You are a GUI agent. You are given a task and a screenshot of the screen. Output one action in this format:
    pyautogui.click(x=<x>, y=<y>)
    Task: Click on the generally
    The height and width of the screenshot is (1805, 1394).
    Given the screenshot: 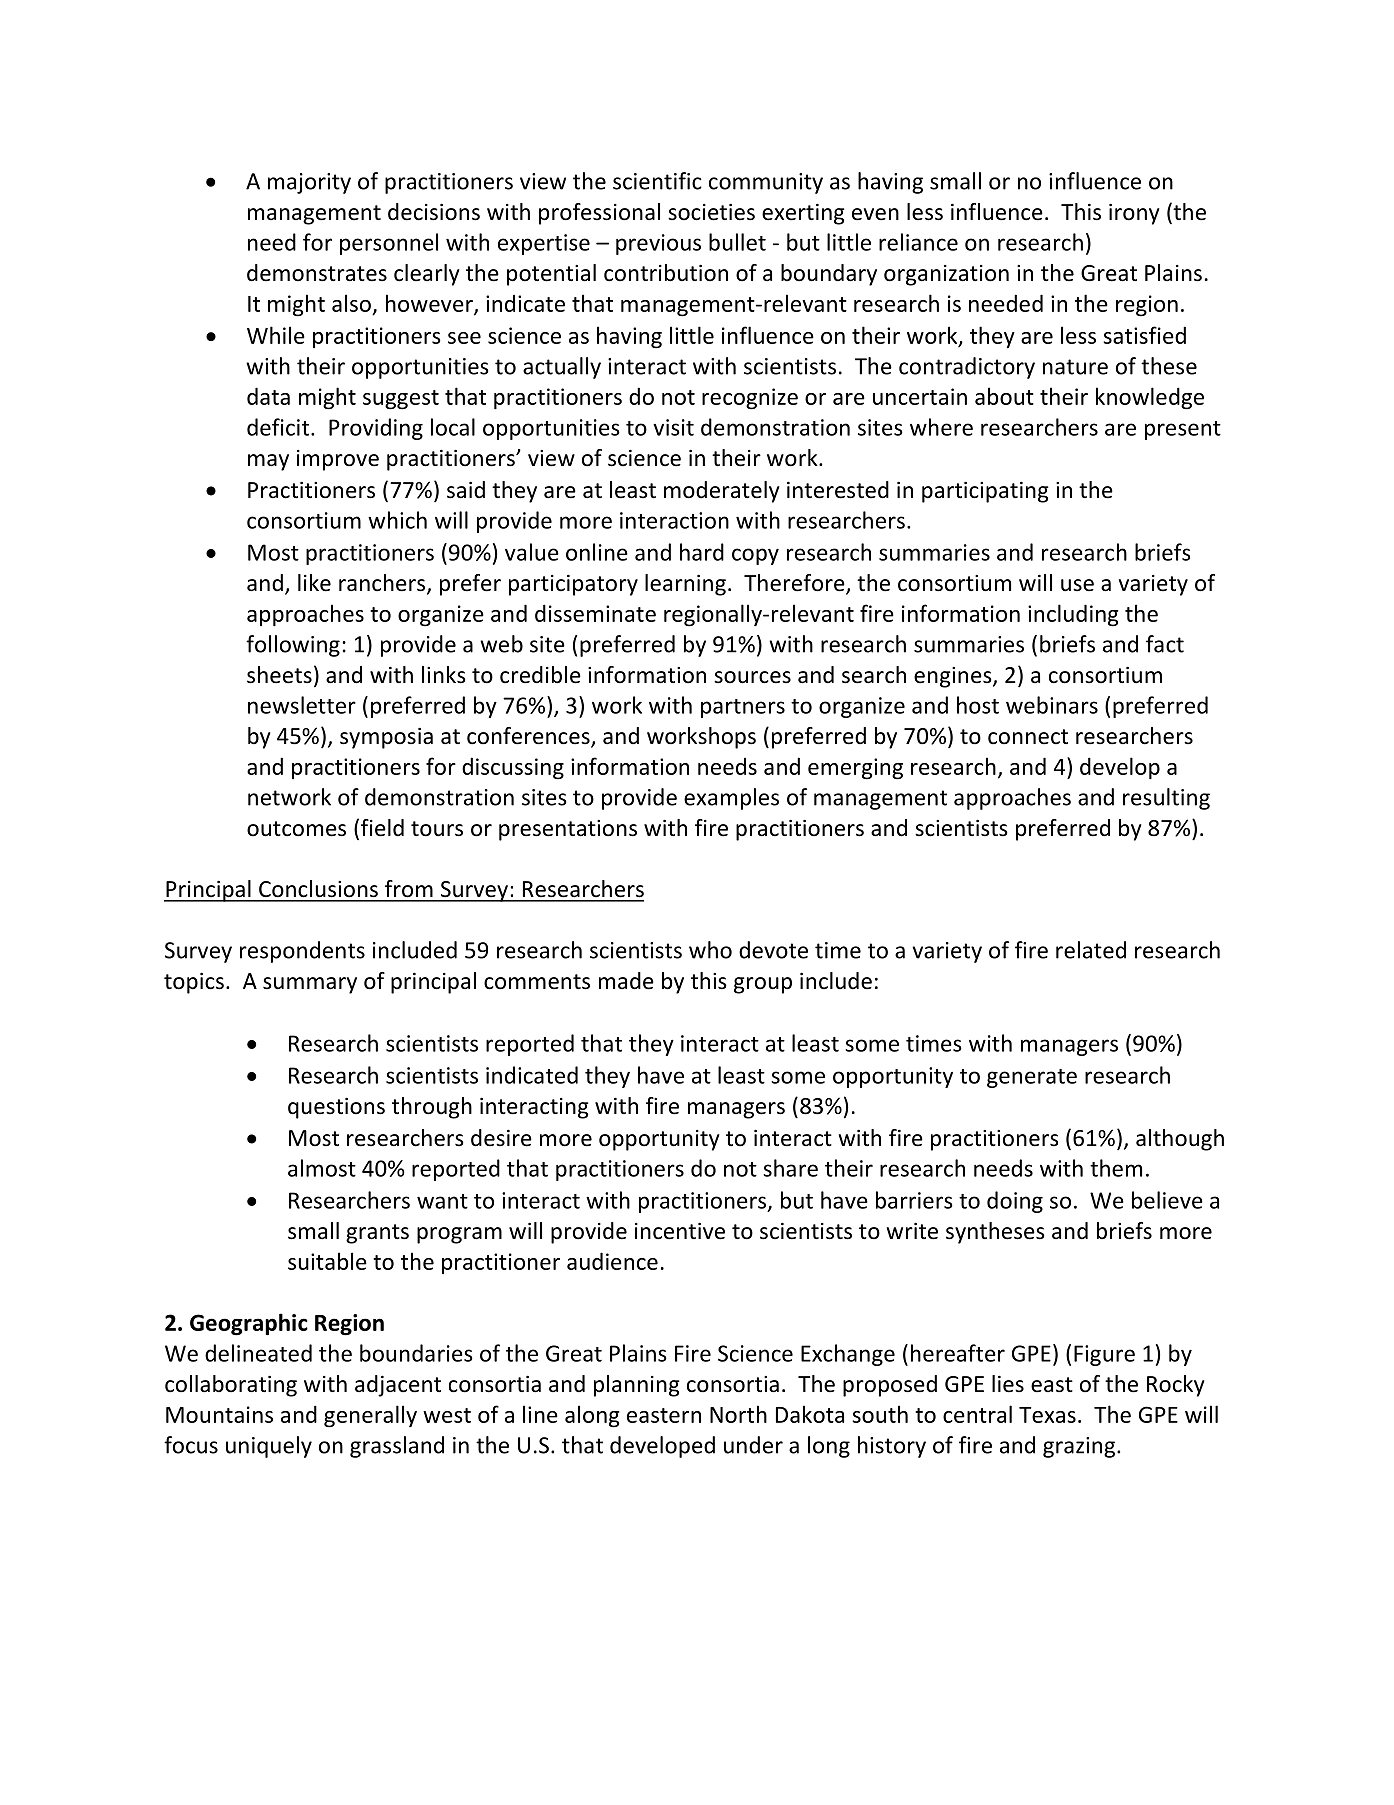 What is the action you would take?
    pyautogui.click(x=370, y=1416)
